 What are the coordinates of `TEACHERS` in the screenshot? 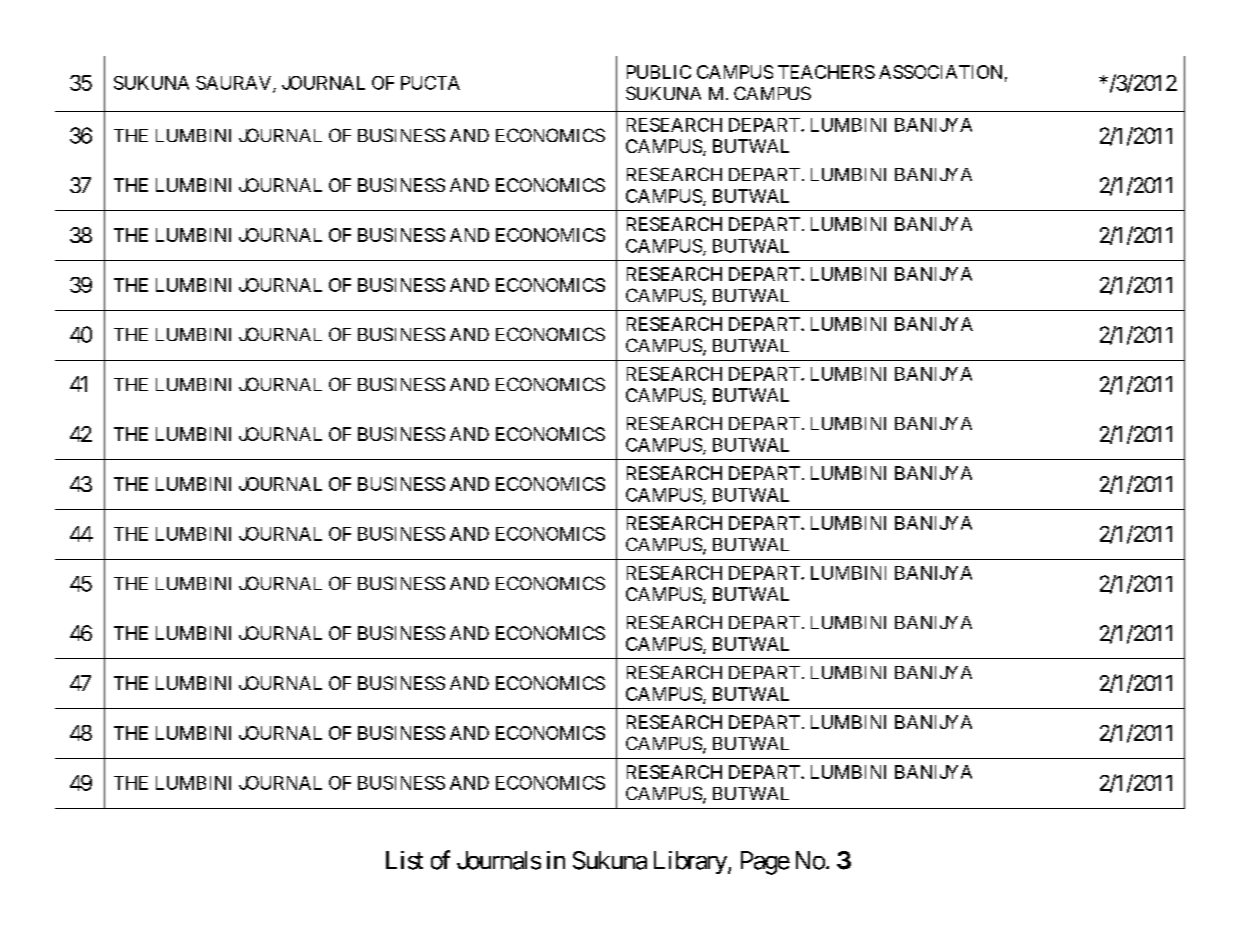 It's located at (826, 72).
